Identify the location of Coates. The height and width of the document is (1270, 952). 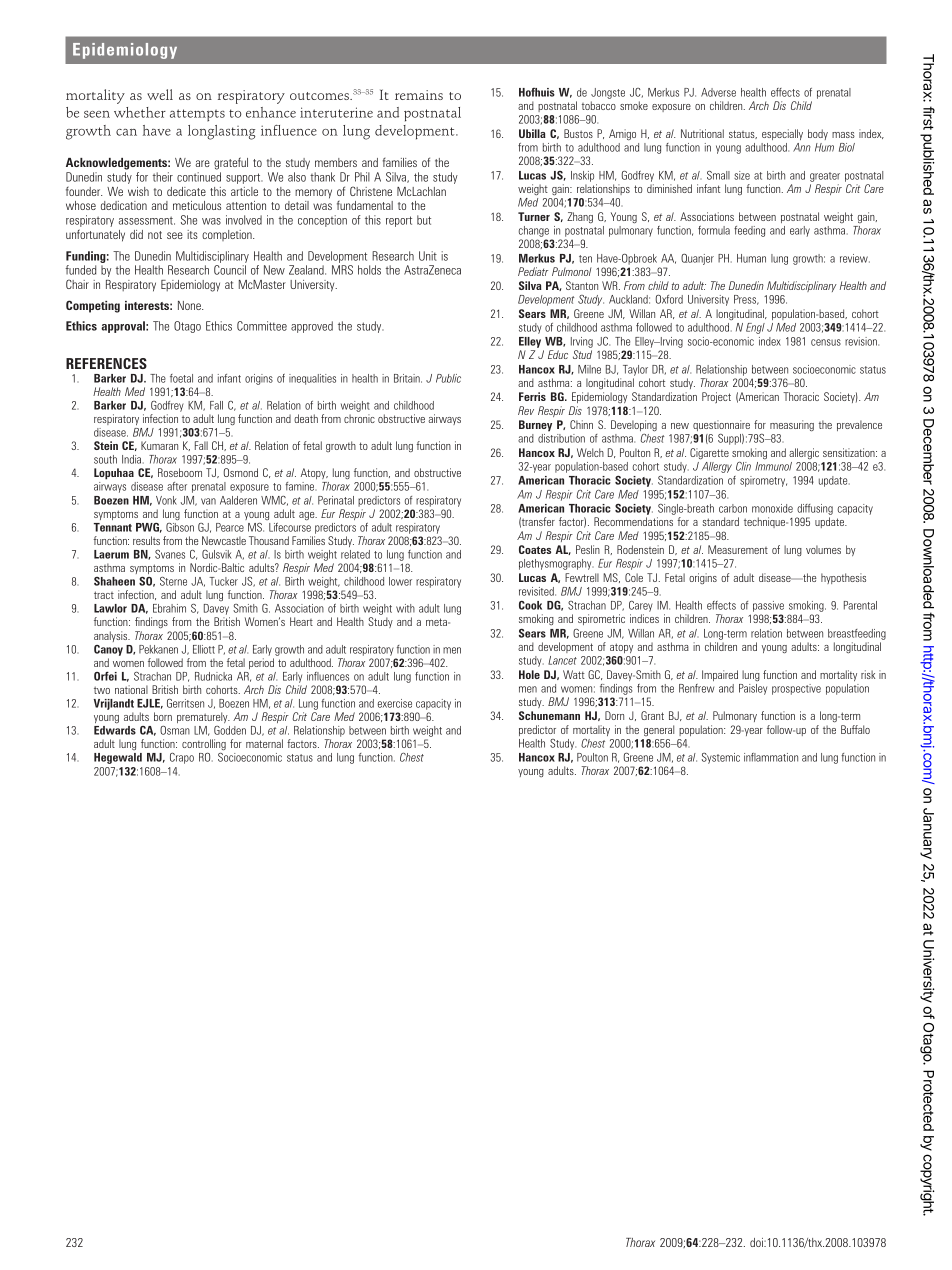
(535, 549).
